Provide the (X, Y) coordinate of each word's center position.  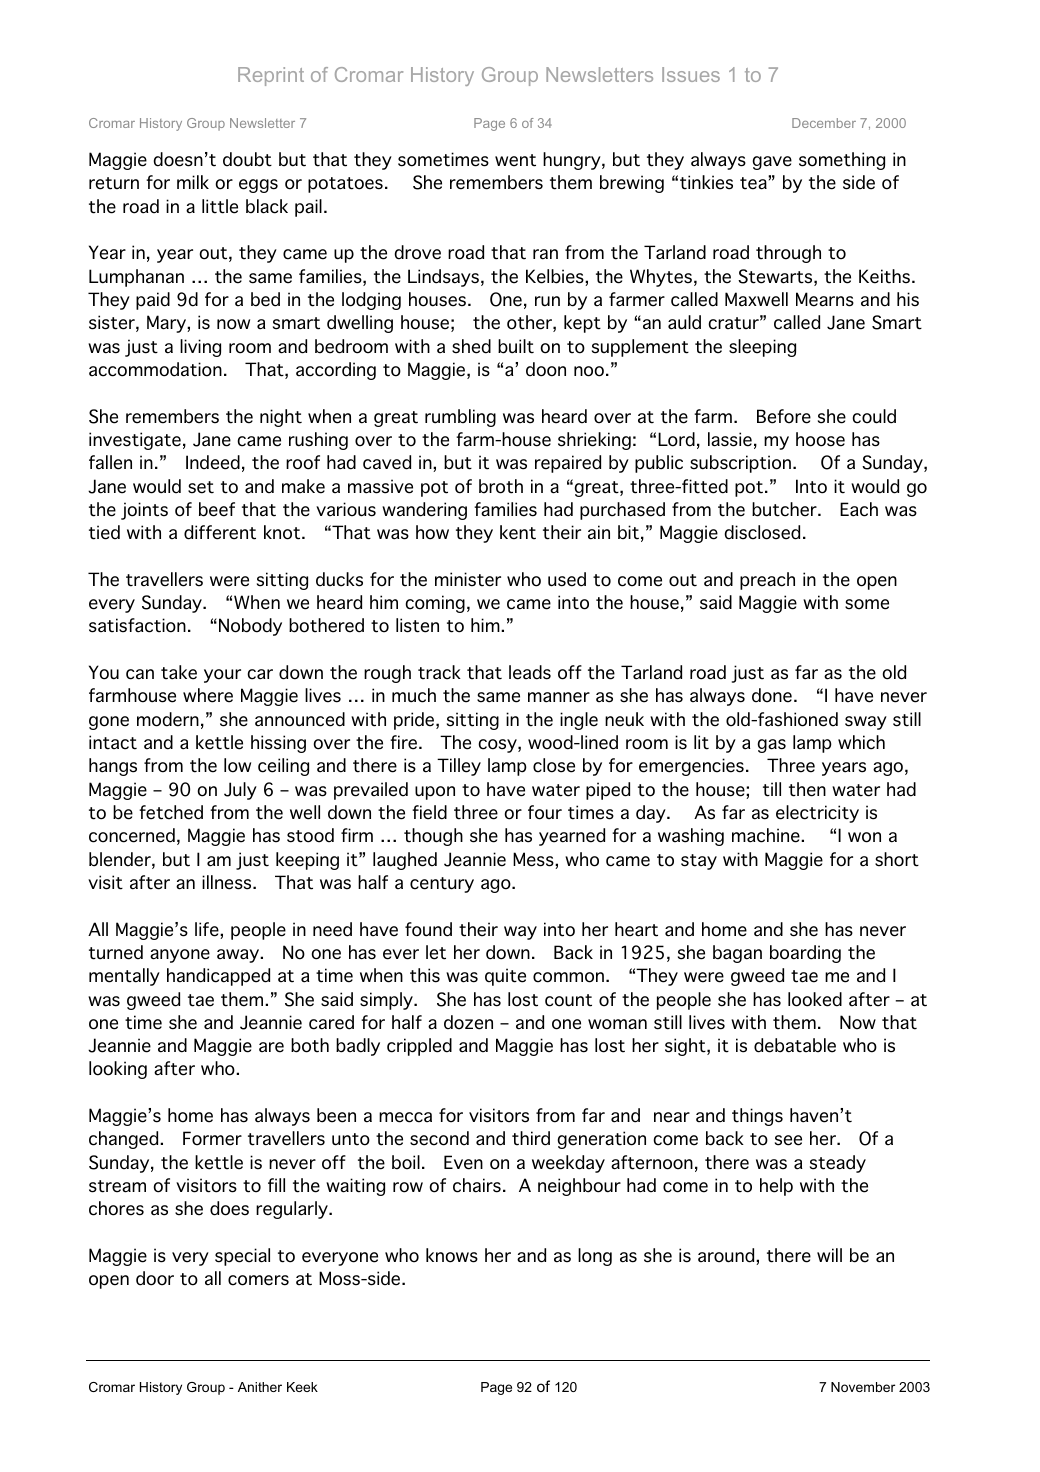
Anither (260, 1387)
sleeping (762, 348)
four (545, 812)
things (757, 1117)
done (772, 695)
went (515, 160)
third (531, 1138)
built (516, 346)
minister (468, 579)
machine (767, 835)
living (200, 348)
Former (212, 1138)
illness (228, 882)
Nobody (250, 627)
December (824, 123)
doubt (247, 159)
